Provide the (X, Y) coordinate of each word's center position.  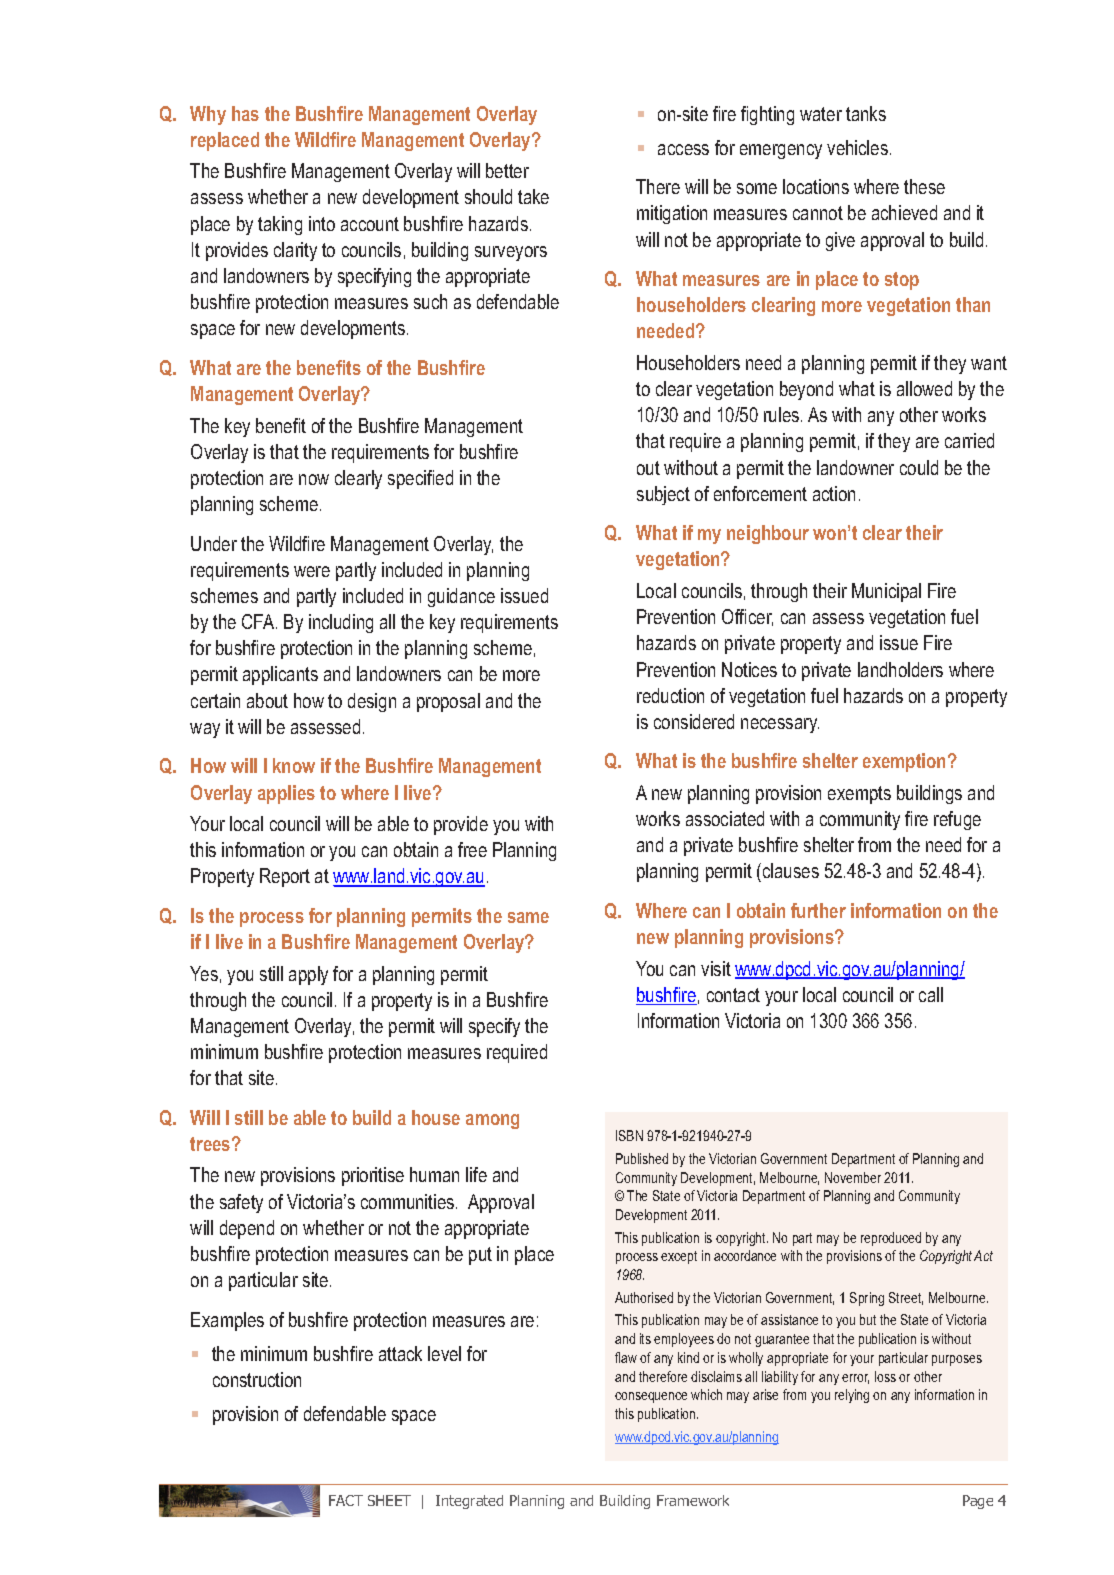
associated (725, 818)
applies (286, 794)
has (245, 113)
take (533, 196)
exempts (859, 795)
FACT (346, 1500)
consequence (651, 1397)
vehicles (857, 147)
